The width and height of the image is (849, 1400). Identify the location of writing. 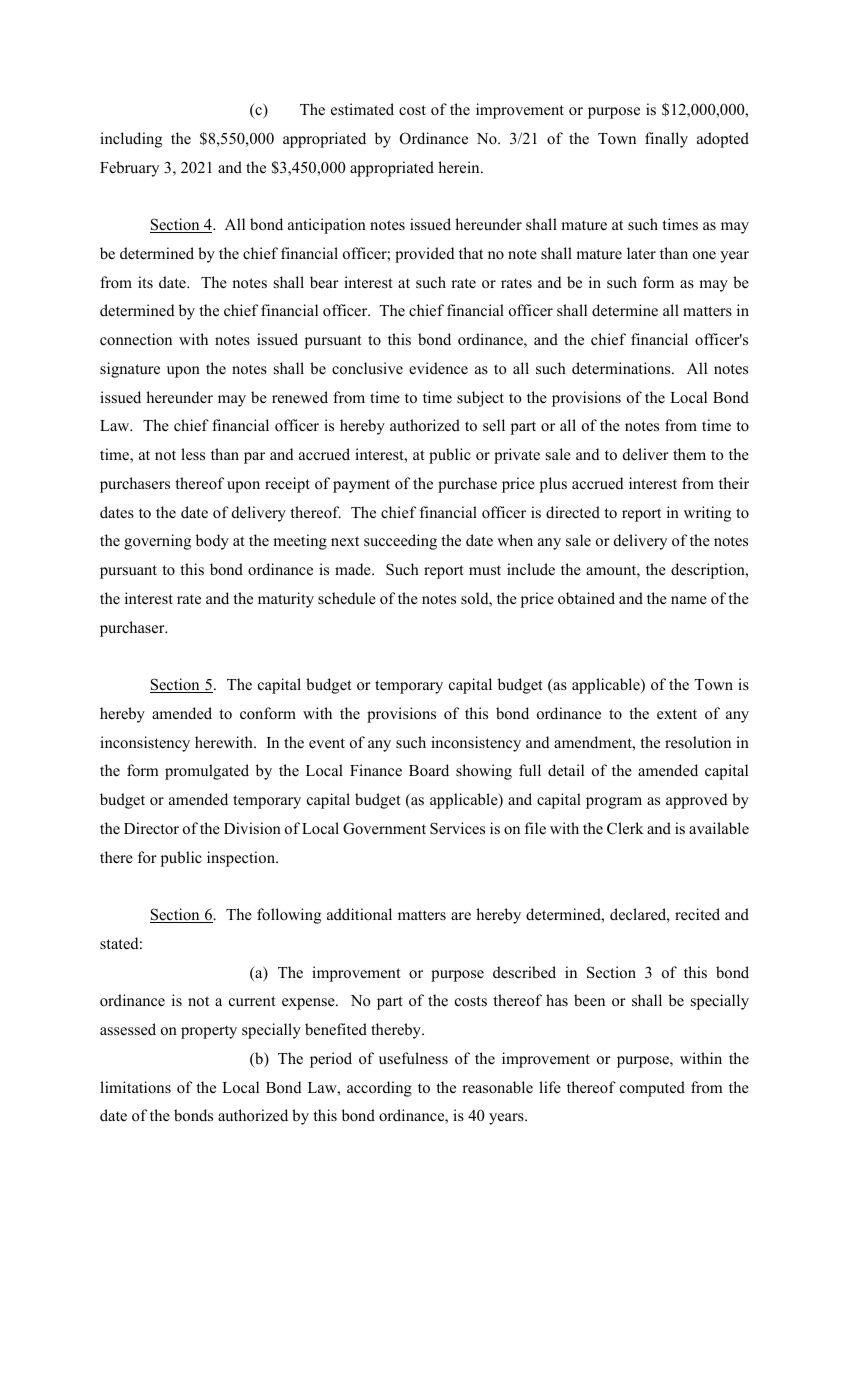
(707, 514).
